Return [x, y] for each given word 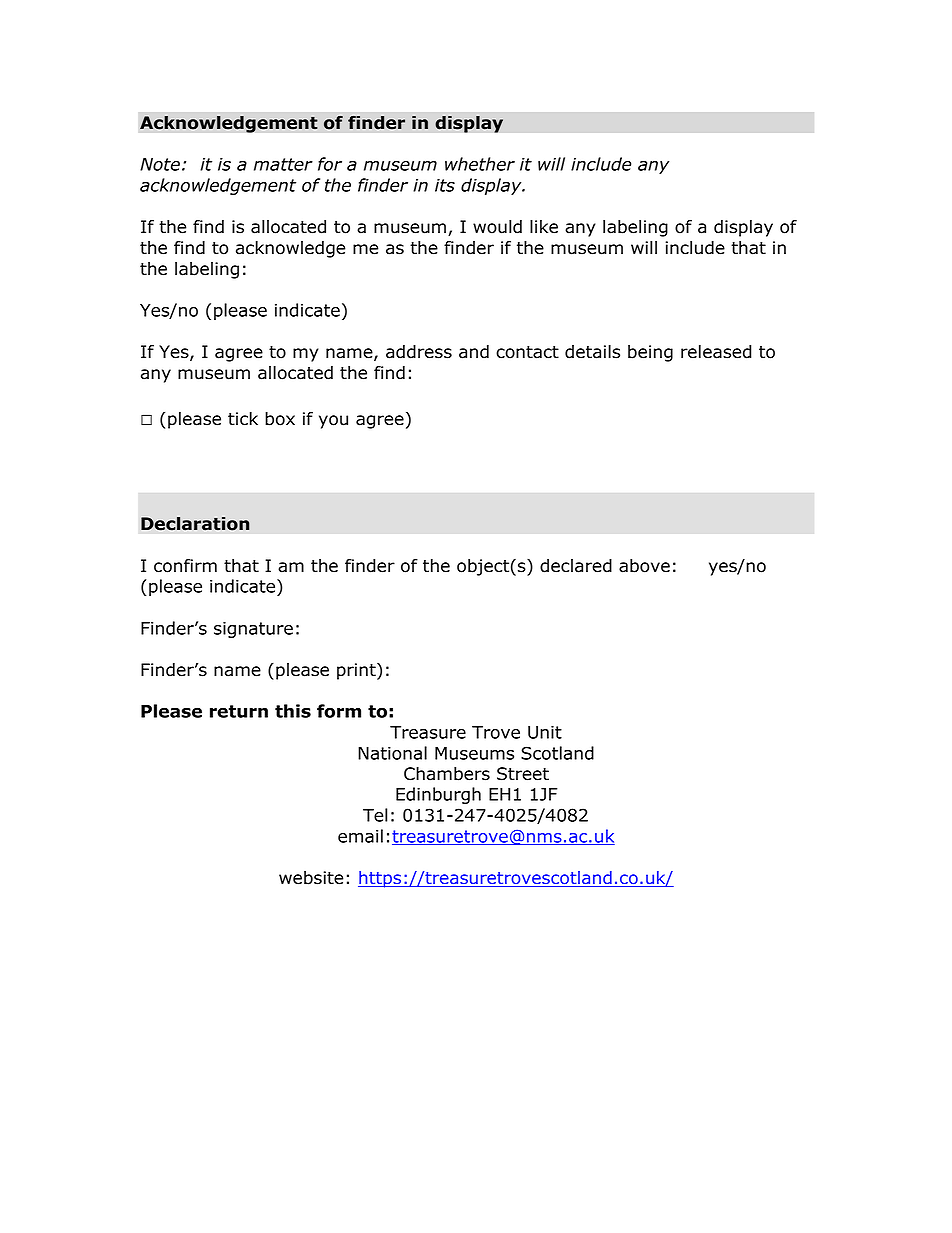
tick [243, 419]
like [544, 227]
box [280, 419]
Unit [545, 732]
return [239, 711]
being [650, 353]
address [419, 352]
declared [576, 566]
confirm [185, 566]
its [445, 185]
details [592, 352]
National [392, 753]
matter [283, 164]
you [333, 422]
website [311, 878]
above [644, 566]
